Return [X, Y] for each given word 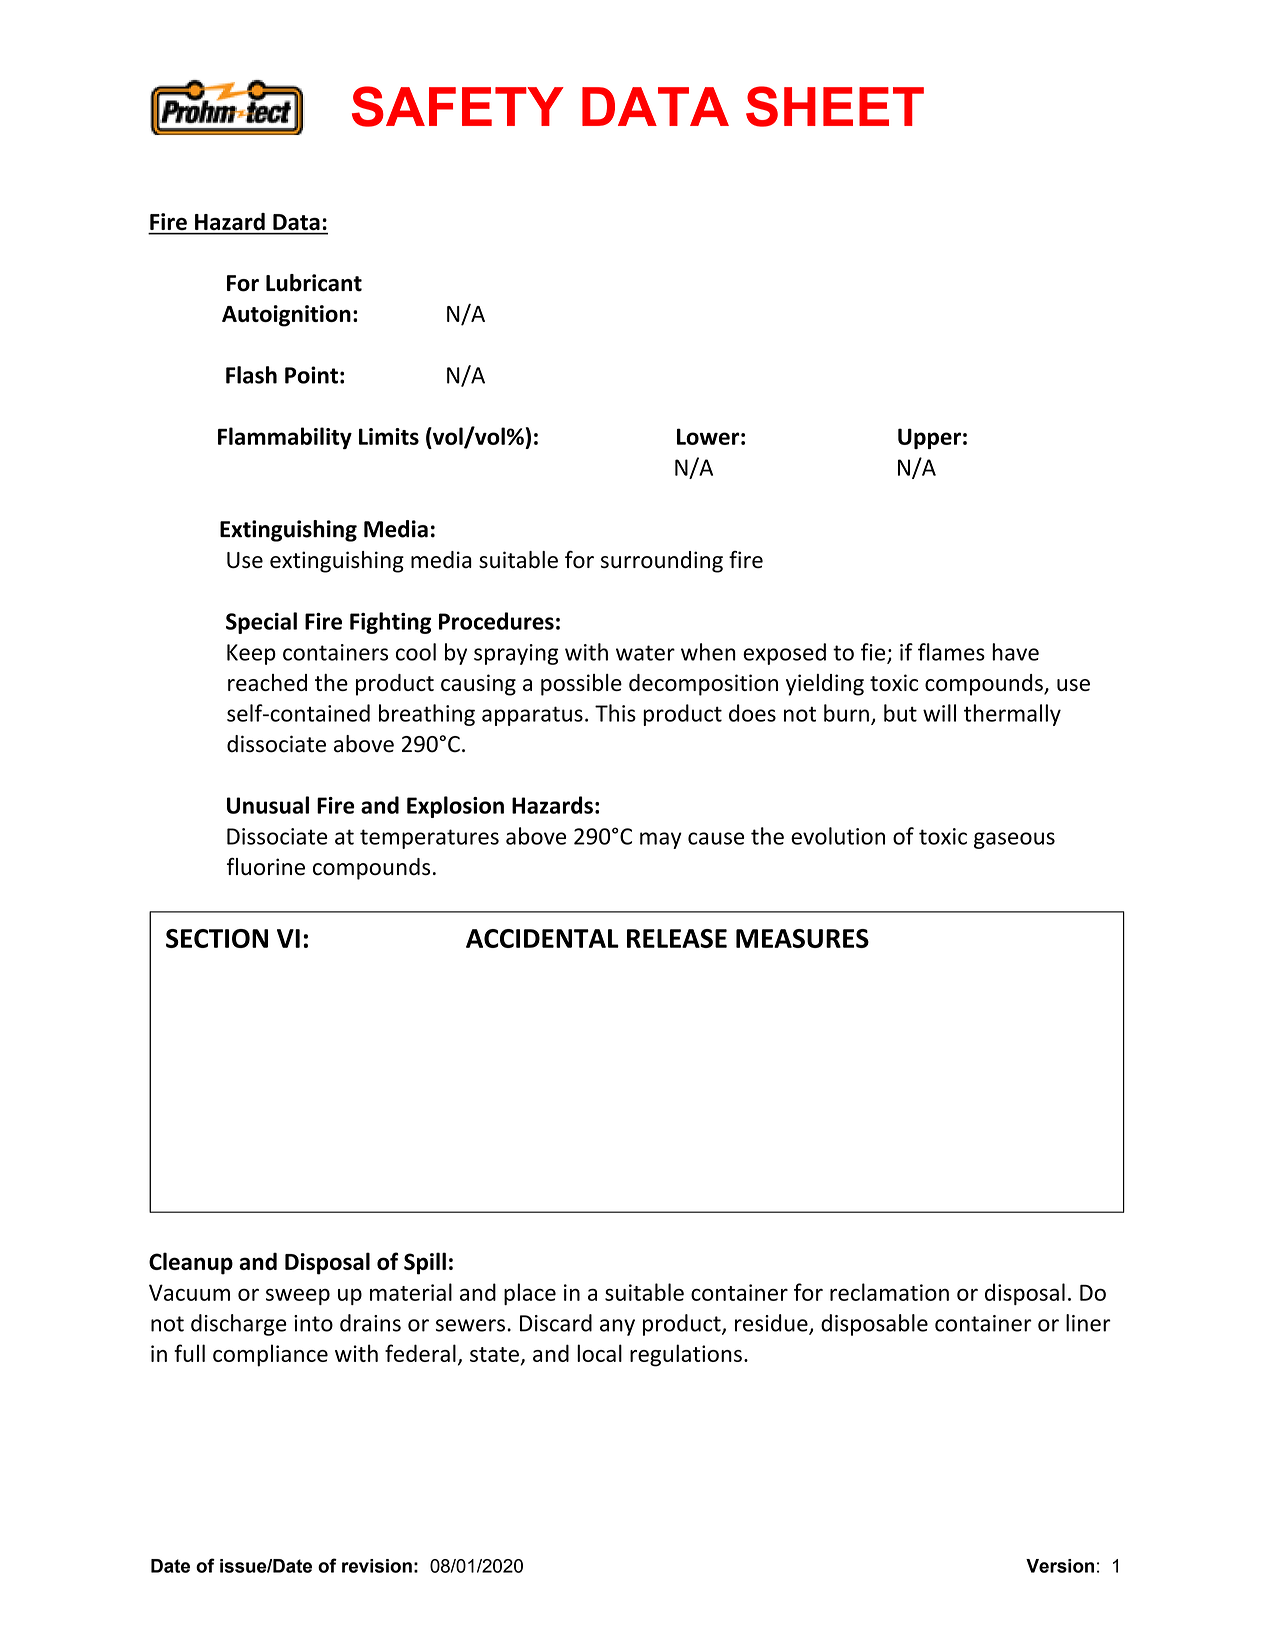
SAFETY [458, 106]
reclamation [889, 1292]
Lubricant [314, 283]
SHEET [835, 106]
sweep [298, 1296]
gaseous [1014, 840]
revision [377, 1566]
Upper [929, 438]
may [661, 840]
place [530, 1294]
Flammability [285, 438]
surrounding [662, 562]
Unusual [268, 805]
